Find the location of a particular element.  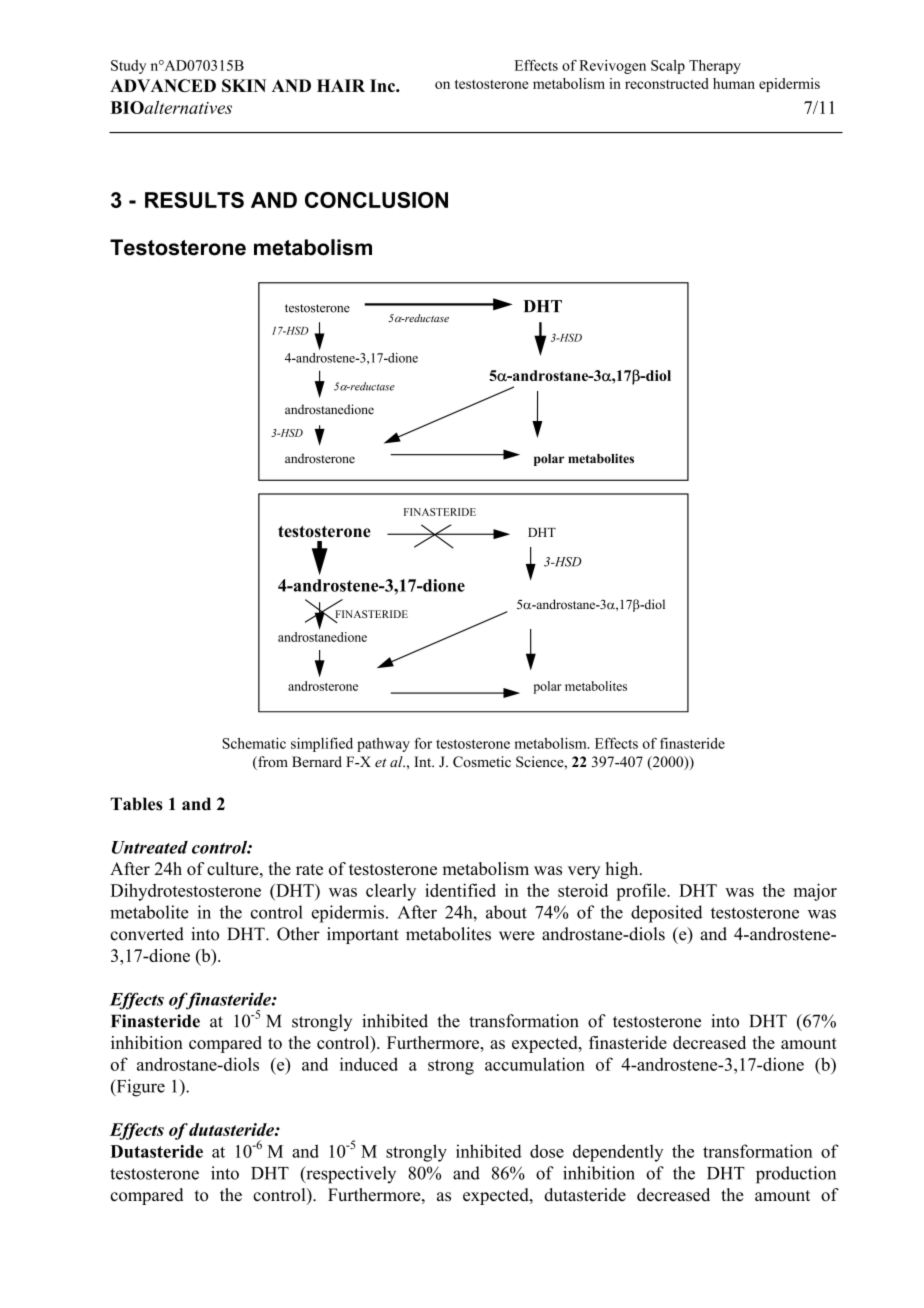

HAIR is located at coordinates (341, 85).
